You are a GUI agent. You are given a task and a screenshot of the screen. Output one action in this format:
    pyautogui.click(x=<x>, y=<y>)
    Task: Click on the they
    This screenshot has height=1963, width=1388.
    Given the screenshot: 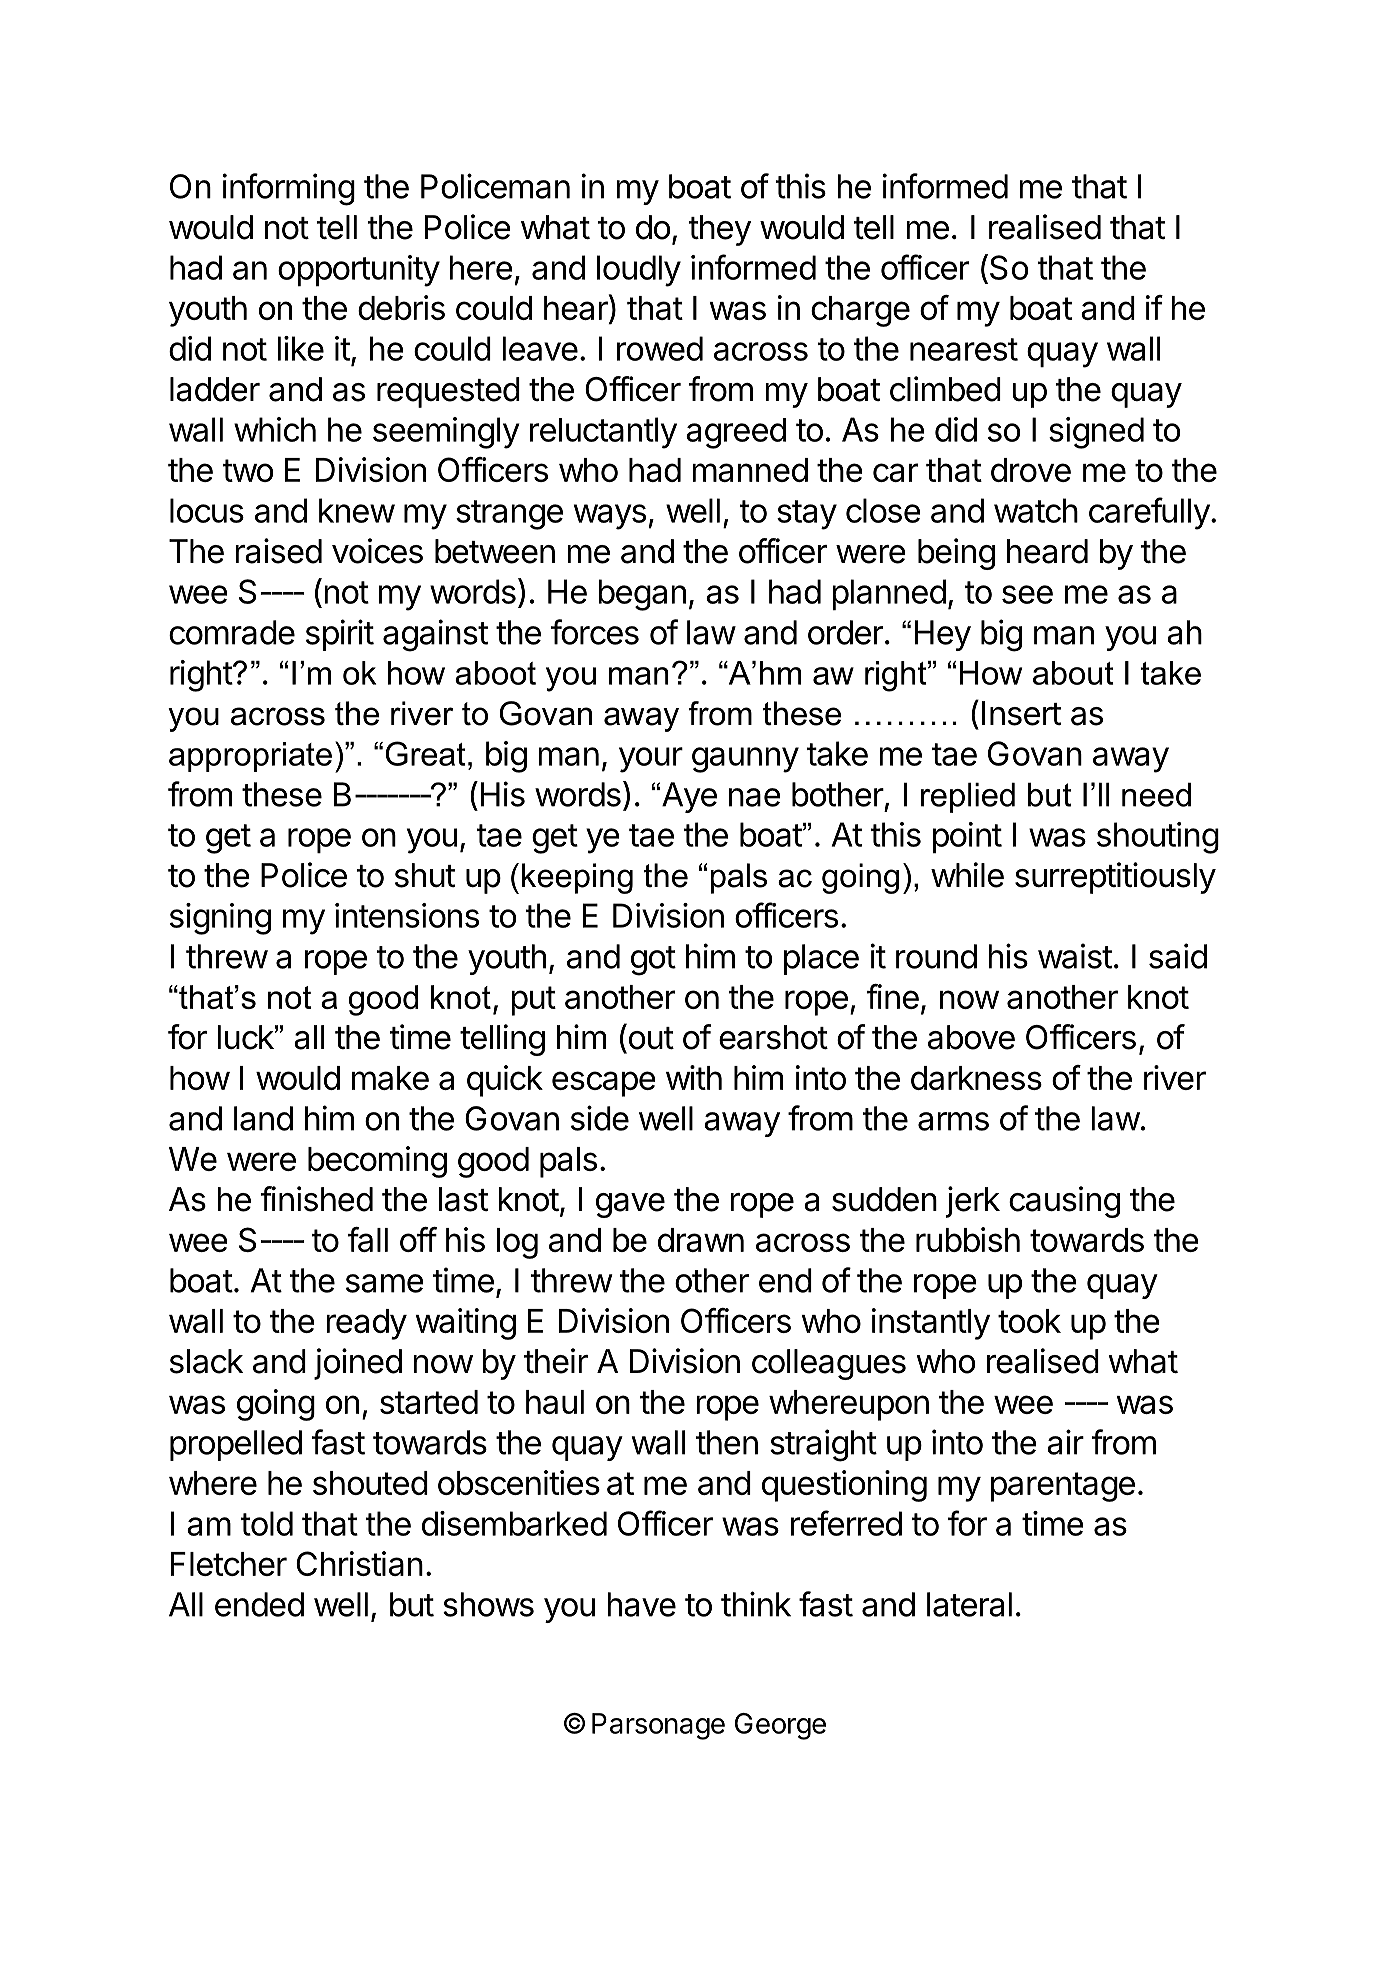 What is the action you would take?
    pyautogui.click(x=720, y=230)
